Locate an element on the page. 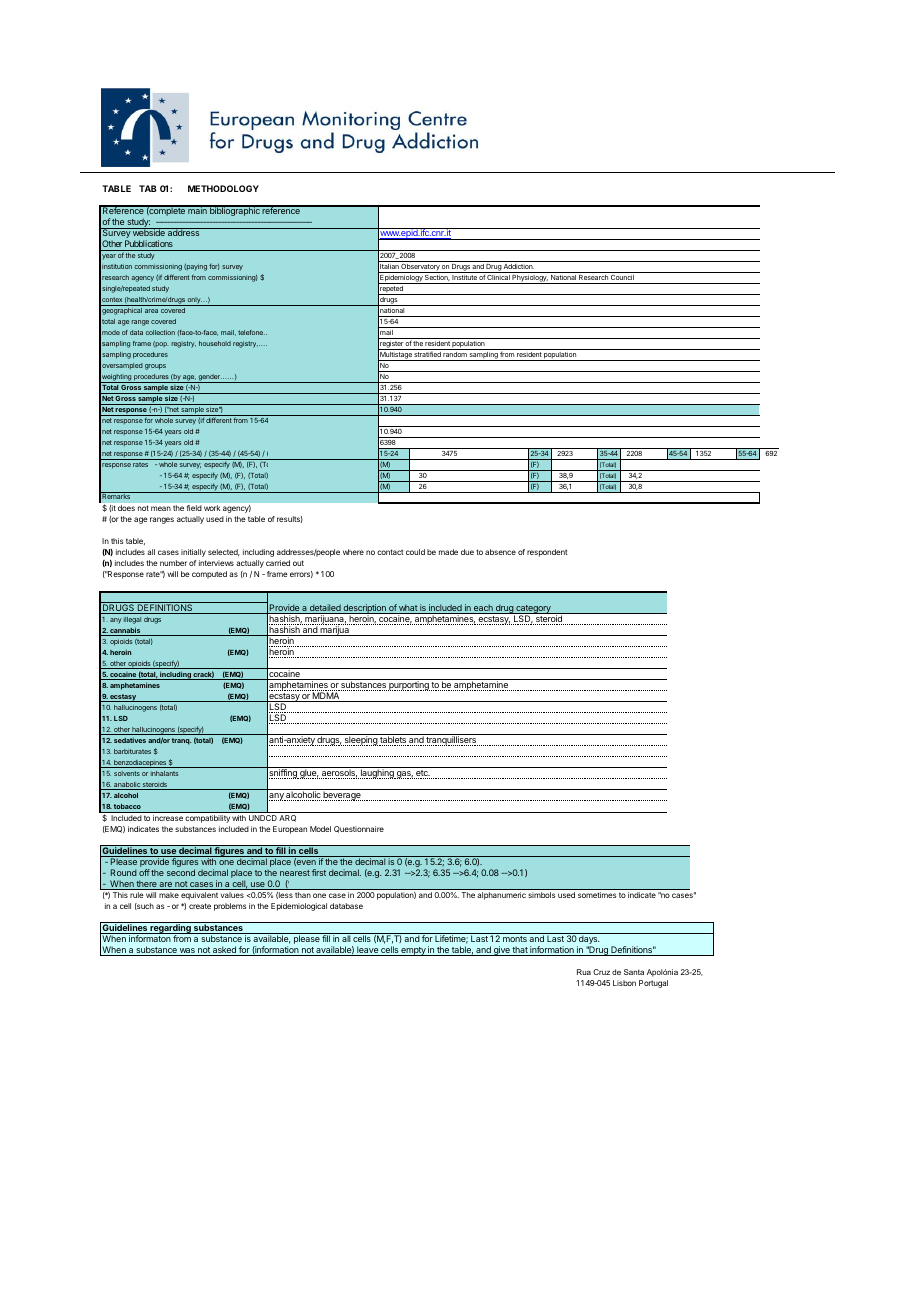 This page has height=1308, width=924. Physiology is located at coordinates (530, 279).
